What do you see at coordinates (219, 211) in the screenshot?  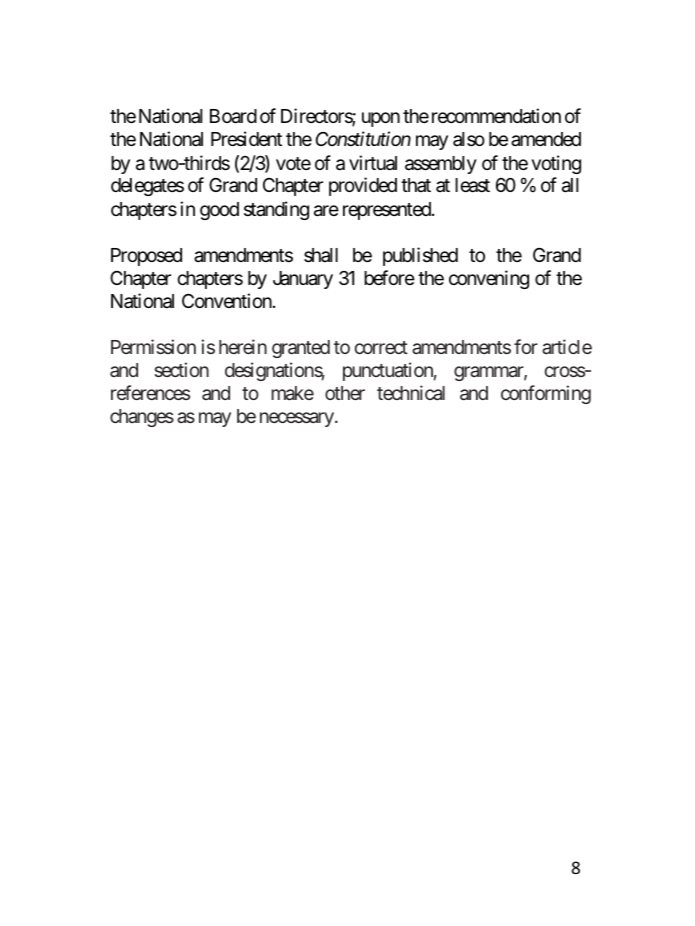 I see `good` at bounding box center [219, 211].
